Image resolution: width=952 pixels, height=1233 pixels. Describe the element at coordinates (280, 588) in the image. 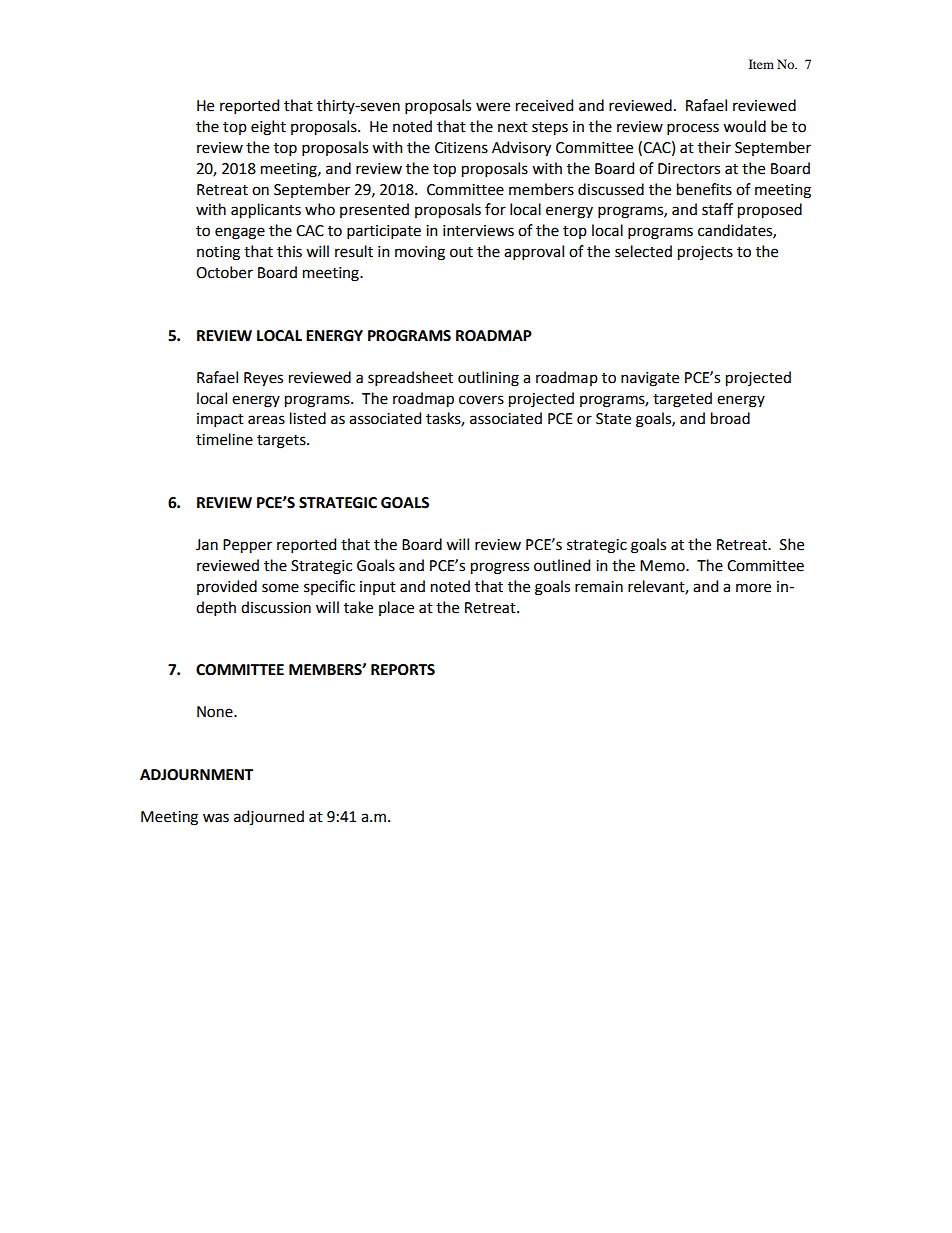

I see `some` at that location.
